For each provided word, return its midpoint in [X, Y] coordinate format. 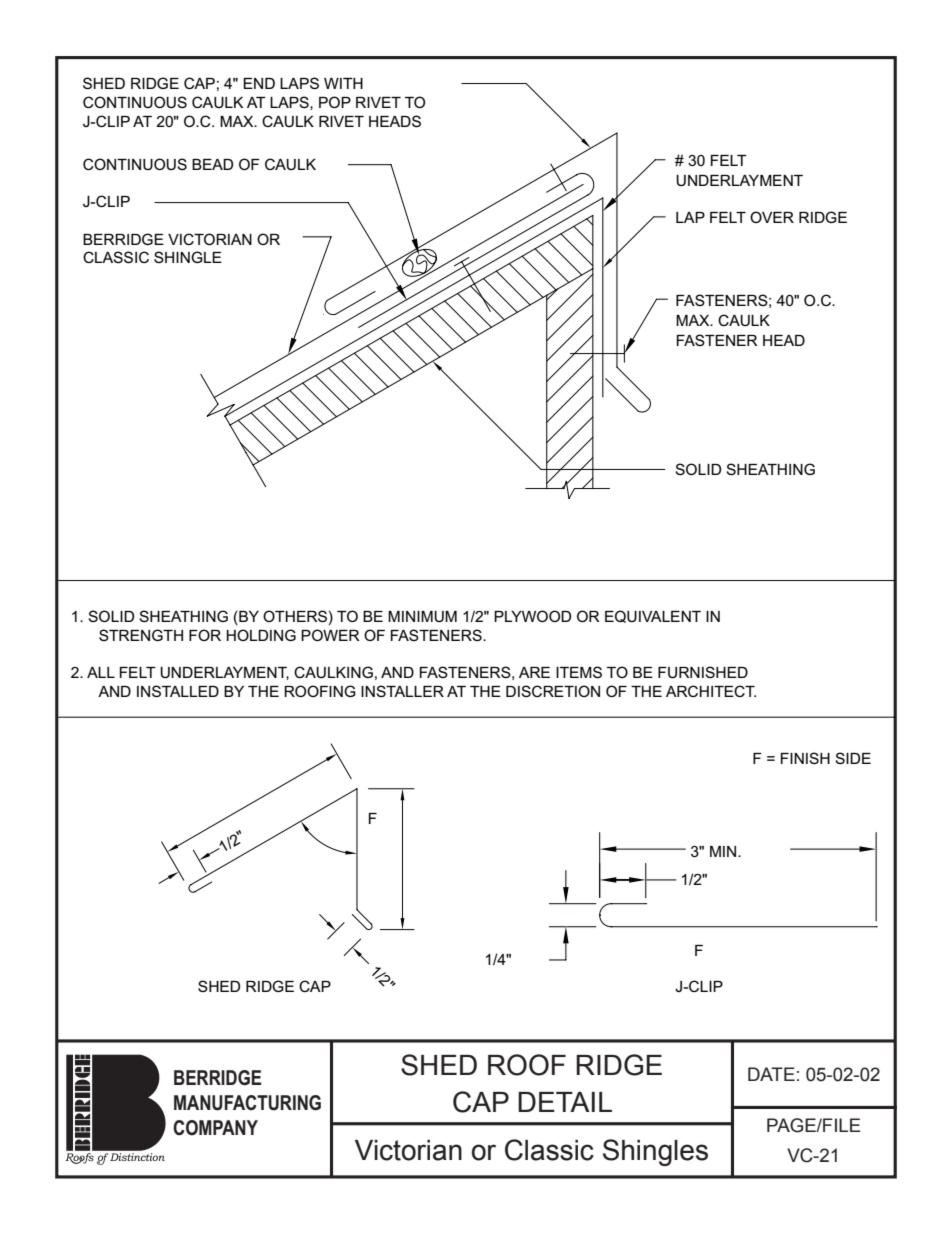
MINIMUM [422, 616]
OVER [772, 217]
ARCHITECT [711, 691]
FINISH [805, 758]
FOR [205, 635]
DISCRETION [553, 691]
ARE [534, 672]
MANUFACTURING [247, 1103]
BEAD [212, 164]
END [259, 83]
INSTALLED [178, 691]
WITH [343, 83]
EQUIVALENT [653, 616]
